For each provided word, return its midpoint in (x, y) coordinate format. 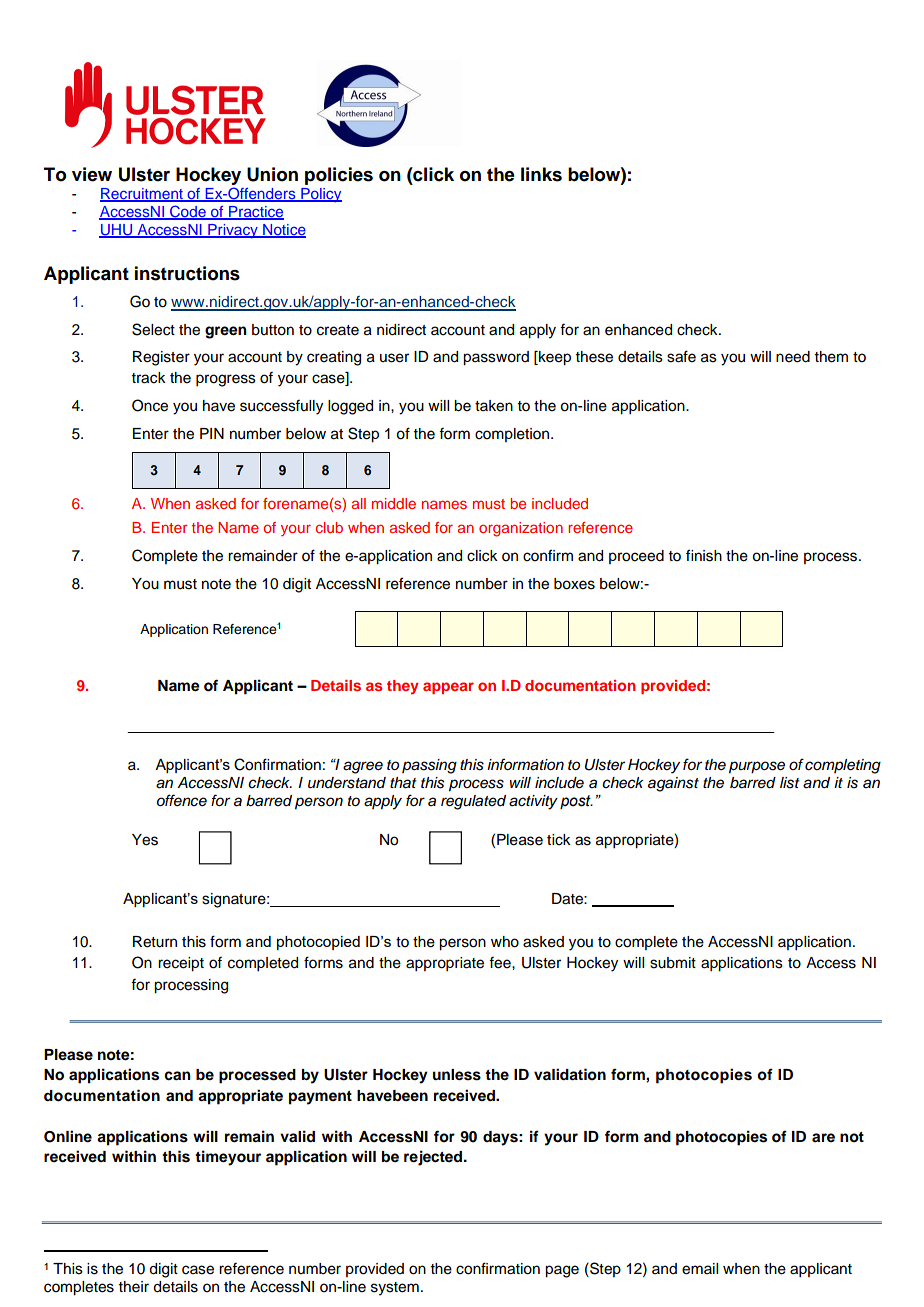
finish (704, 555)
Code (188, 212)
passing (429, 766)
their (134, 1287)
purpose (757, 767)
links (541, 174)
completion (513, 435)
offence (182, 800)
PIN (212, 433)
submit (673, 963)
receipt (181, 964)
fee (501, 963)
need (793, 357)
